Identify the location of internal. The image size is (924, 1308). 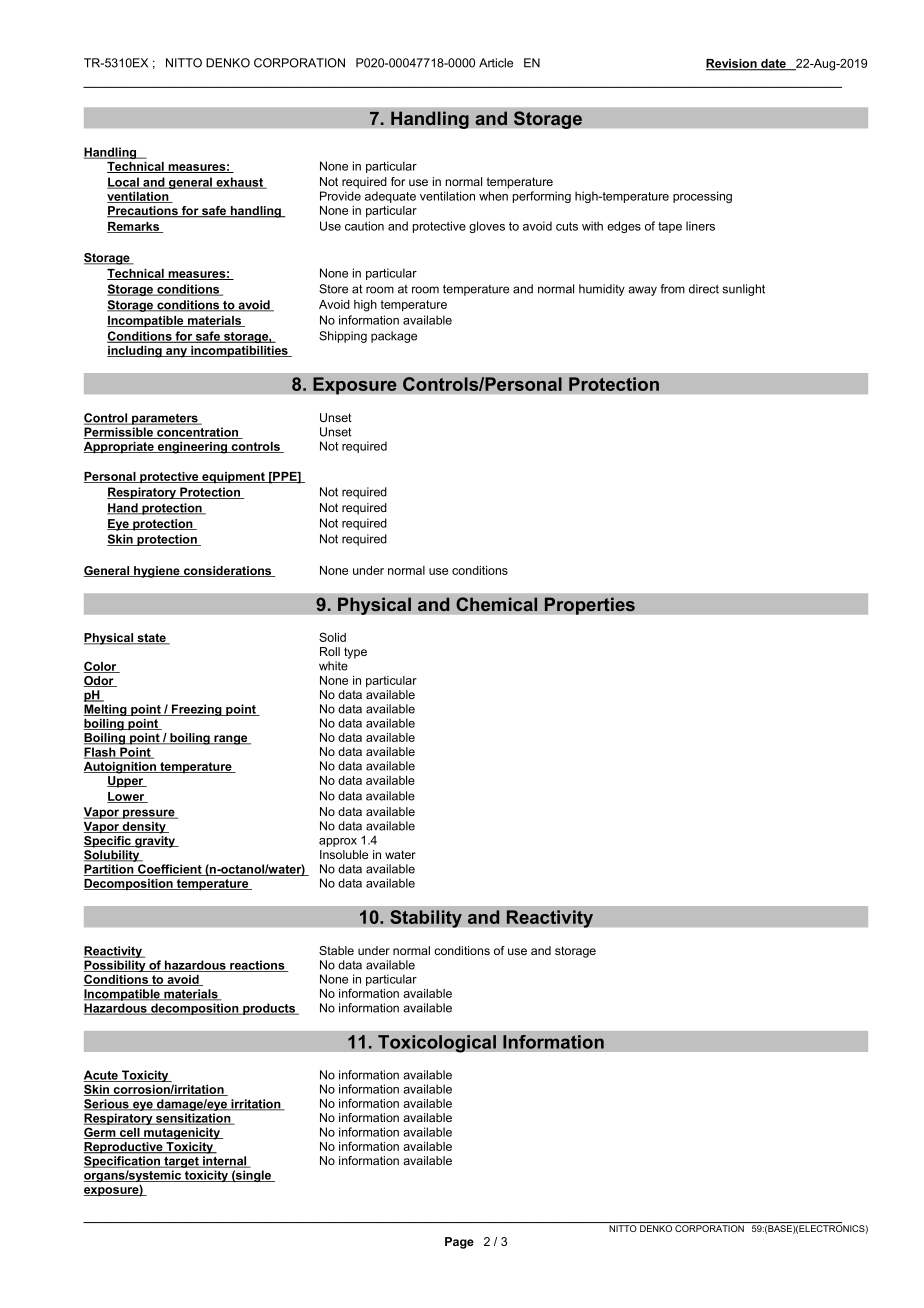
(225, 1162).
